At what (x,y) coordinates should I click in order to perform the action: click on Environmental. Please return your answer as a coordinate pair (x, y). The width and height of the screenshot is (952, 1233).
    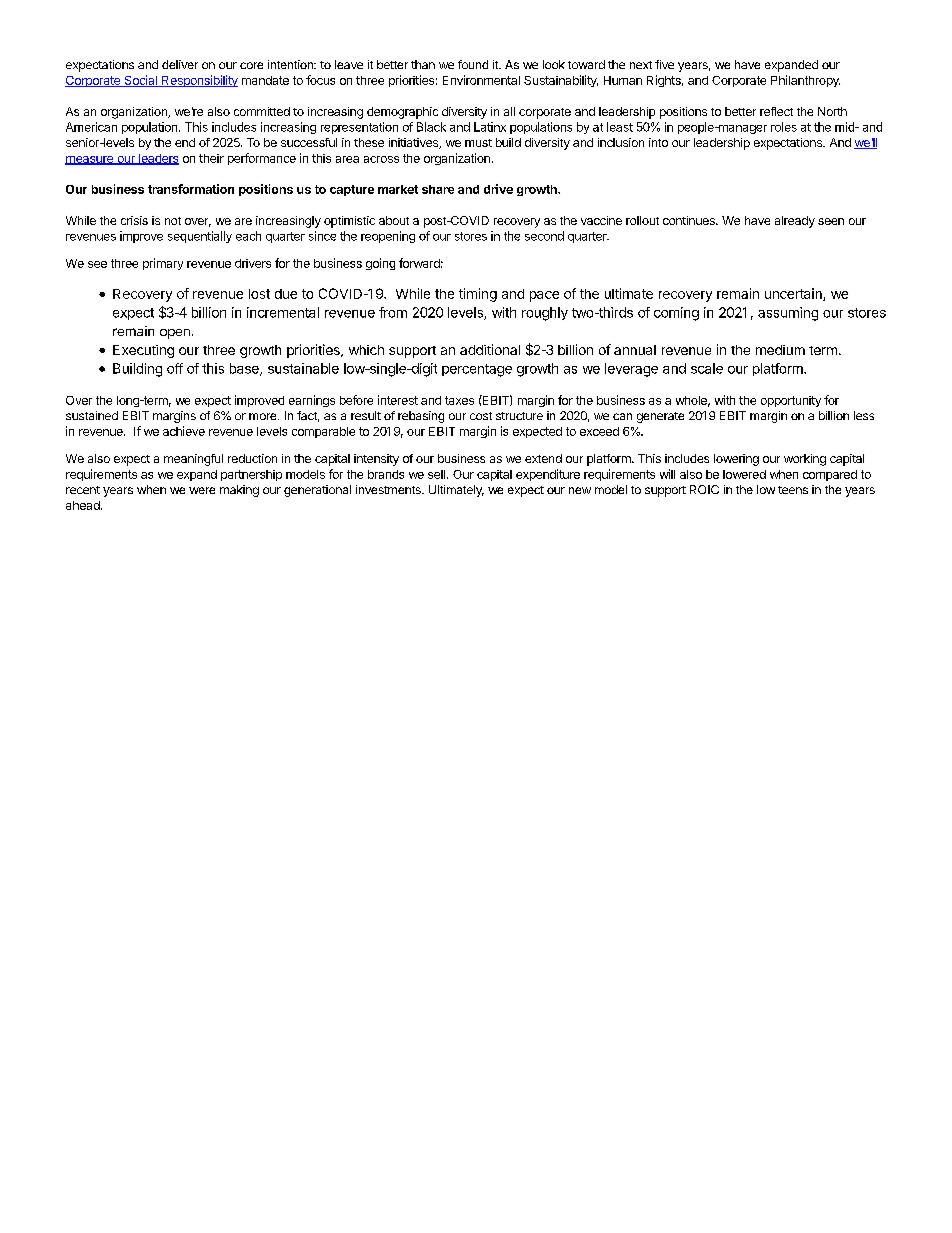
    Looking at the image, I should click on (481, 80).
